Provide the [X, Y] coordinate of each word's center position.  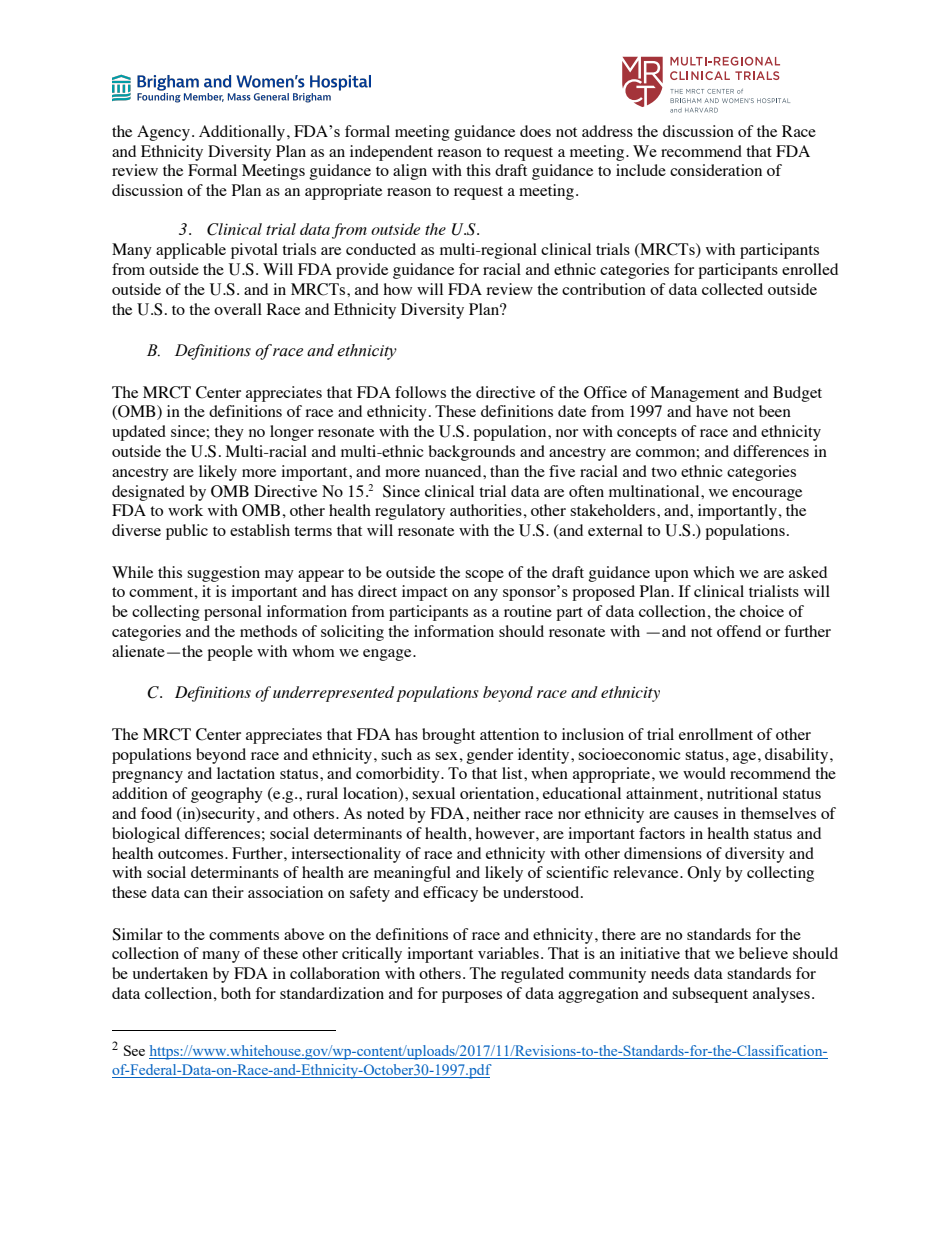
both [236, 993]
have [712, 411]
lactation [246, 773]
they [229, 433]
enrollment [716, 734]
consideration [716, 170]
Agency [163, 133]
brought [448, 736]
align [410, 172]
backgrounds [472, 453]
